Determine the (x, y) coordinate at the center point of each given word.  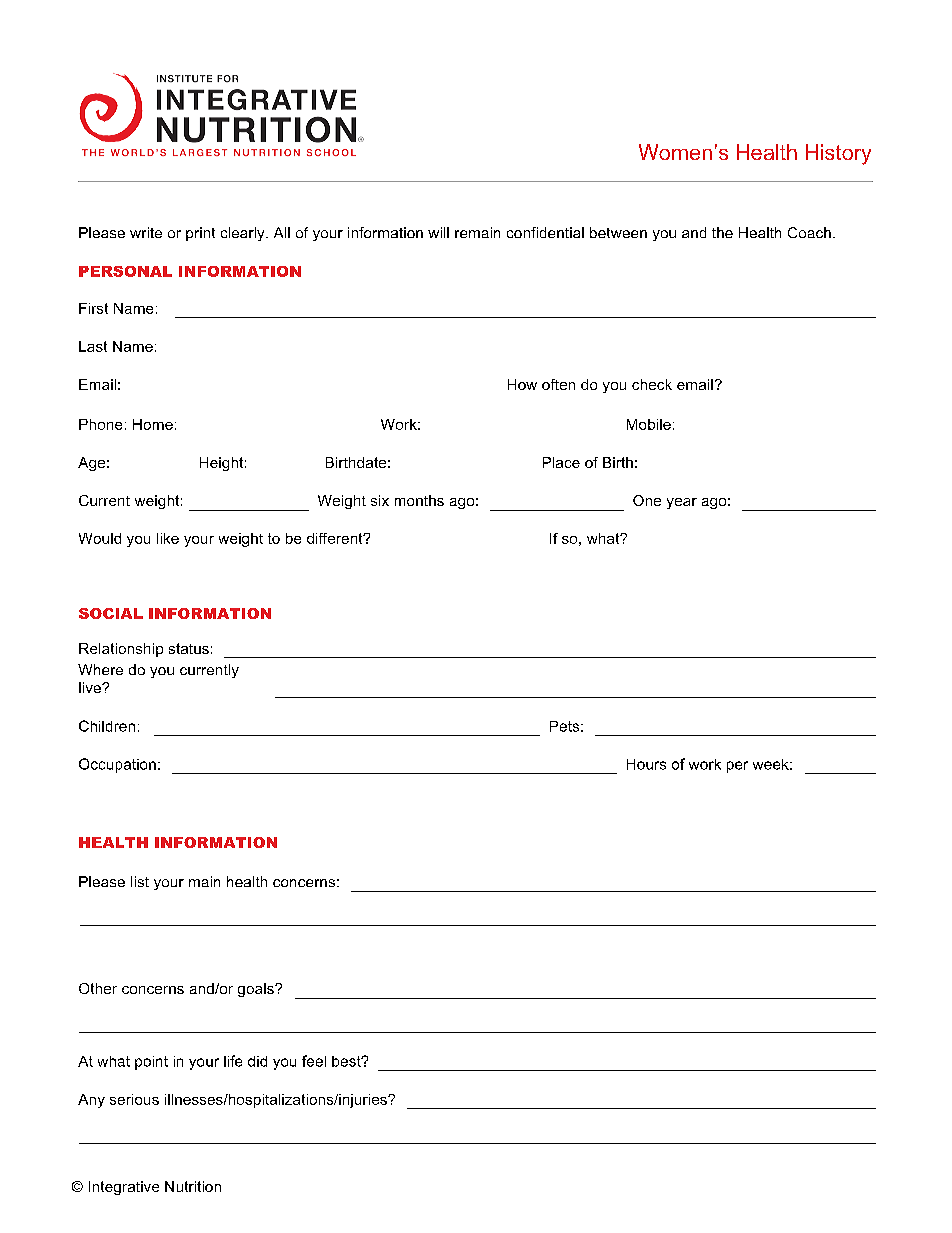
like (168, 538)
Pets (564, 726)
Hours (646, 764)
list (140, 881)
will (438, 232)
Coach (809, 232)
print (200, 234)
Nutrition (193, 1186)
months (419, 500)
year (682, 503)
